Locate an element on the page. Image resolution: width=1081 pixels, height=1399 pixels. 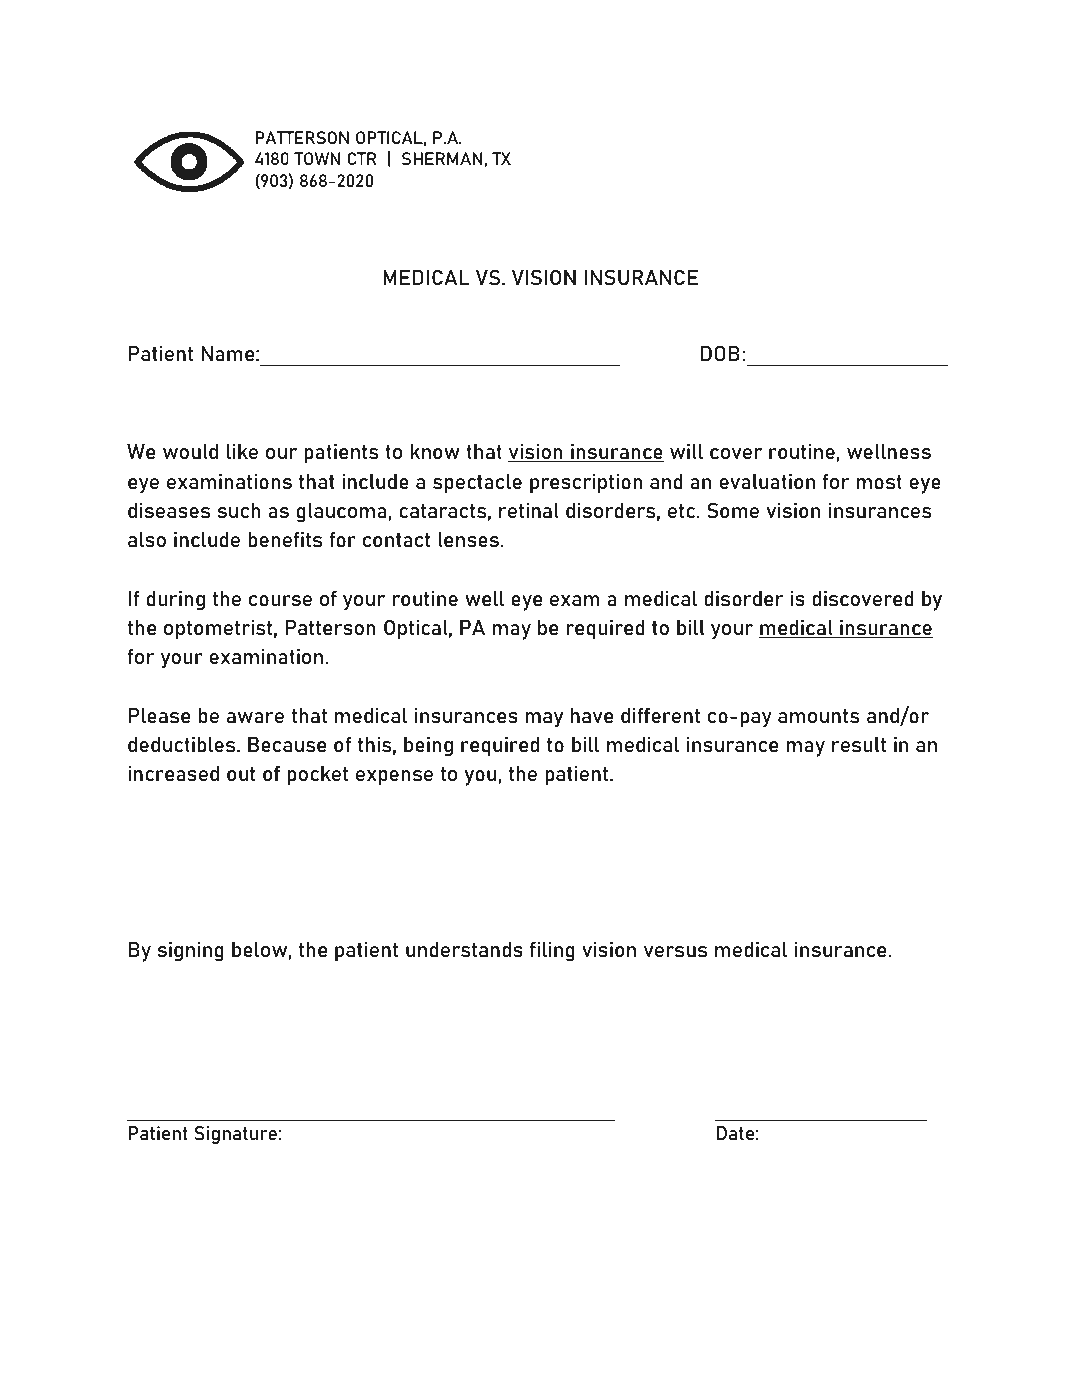
filing is located at coordinates (552, 952).
